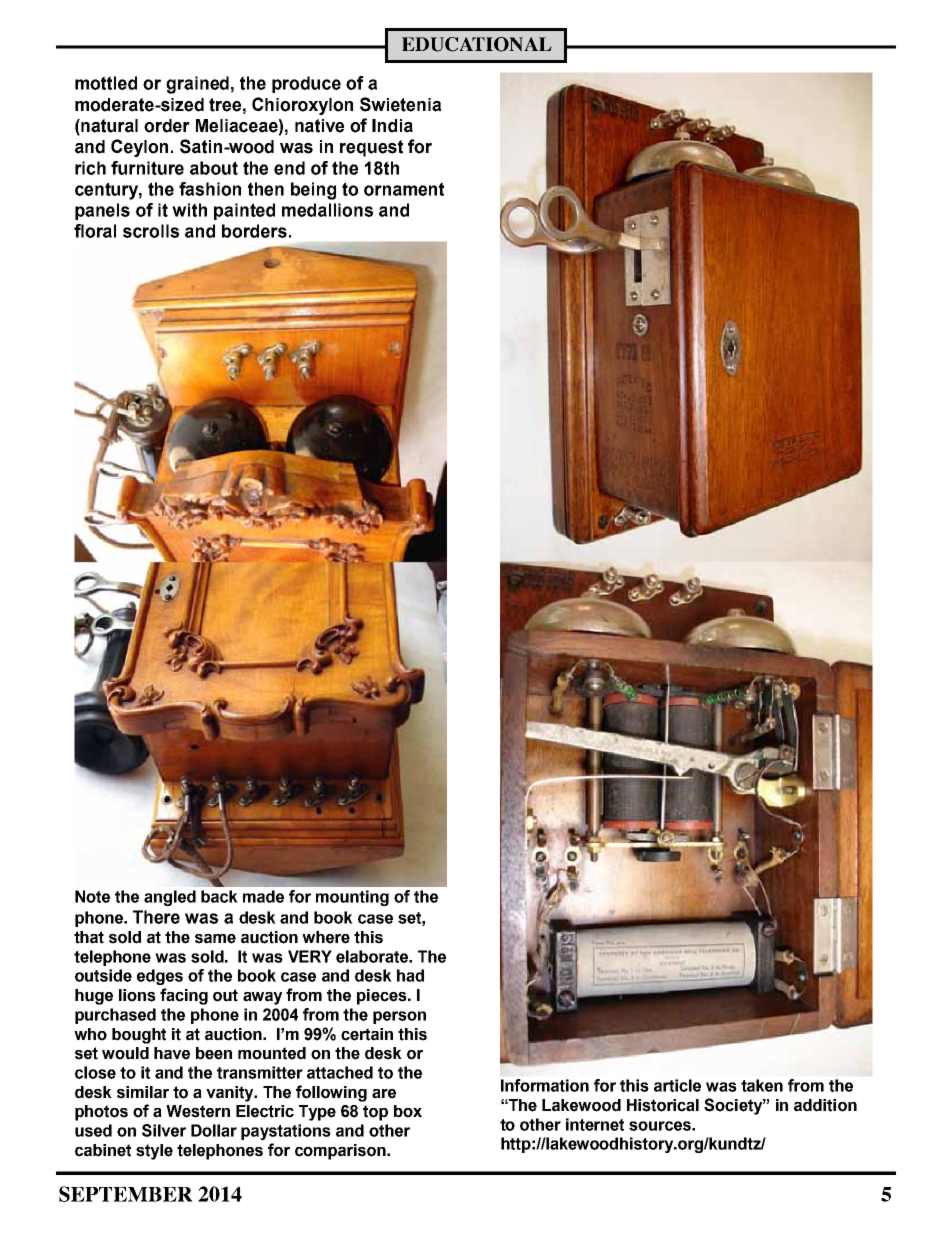 The image size is (952, 1233). I want to click on box, so click(408, 1111).
